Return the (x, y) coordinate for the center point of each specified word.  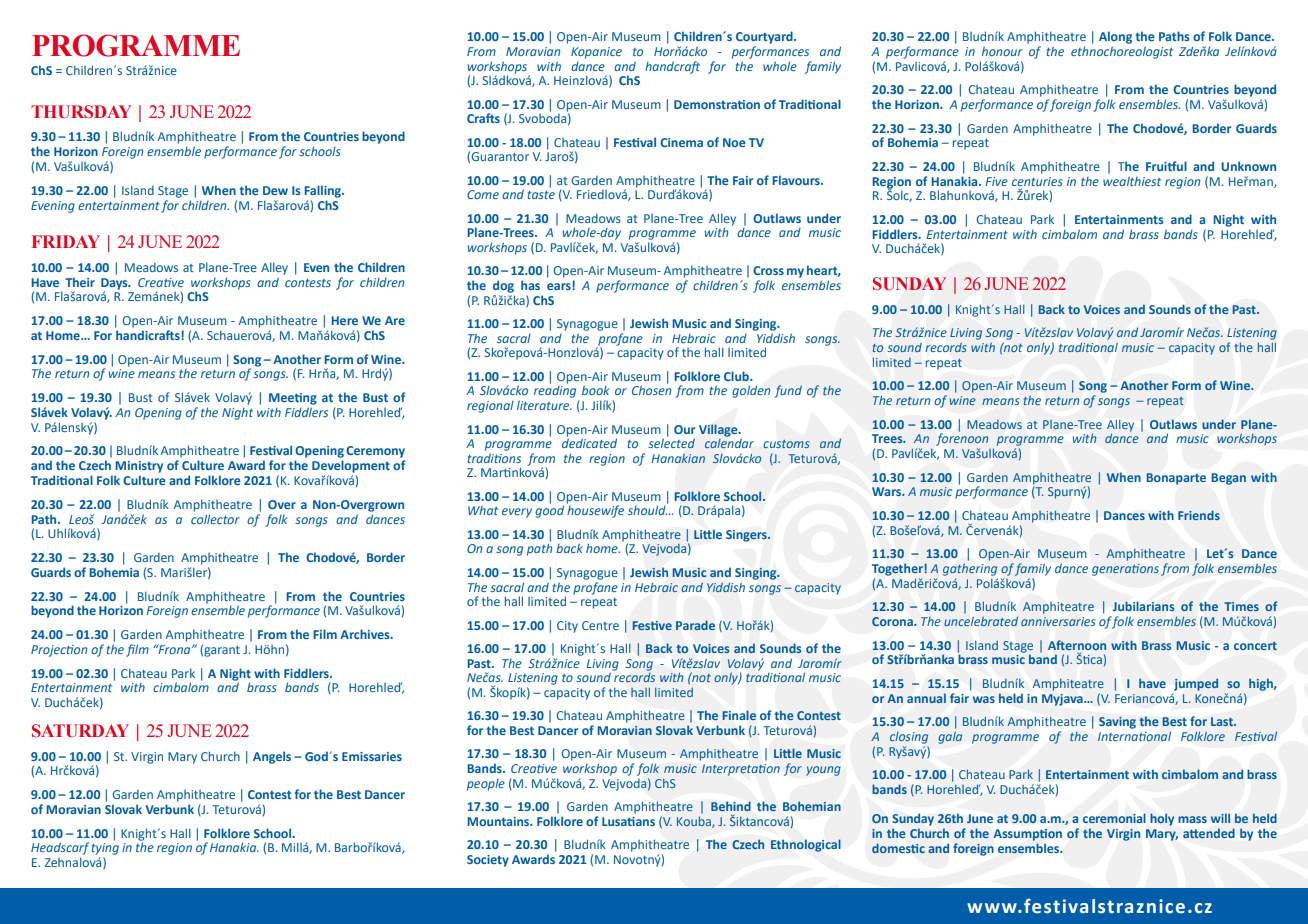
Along (1115, 37)
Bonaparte (1176, 479)
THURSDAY (81, 112)
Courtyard (765, 37)
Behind (731, 806)
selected (671, 442)
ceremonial (1114, 818)
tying (105, 849)
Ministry (139, 467)
